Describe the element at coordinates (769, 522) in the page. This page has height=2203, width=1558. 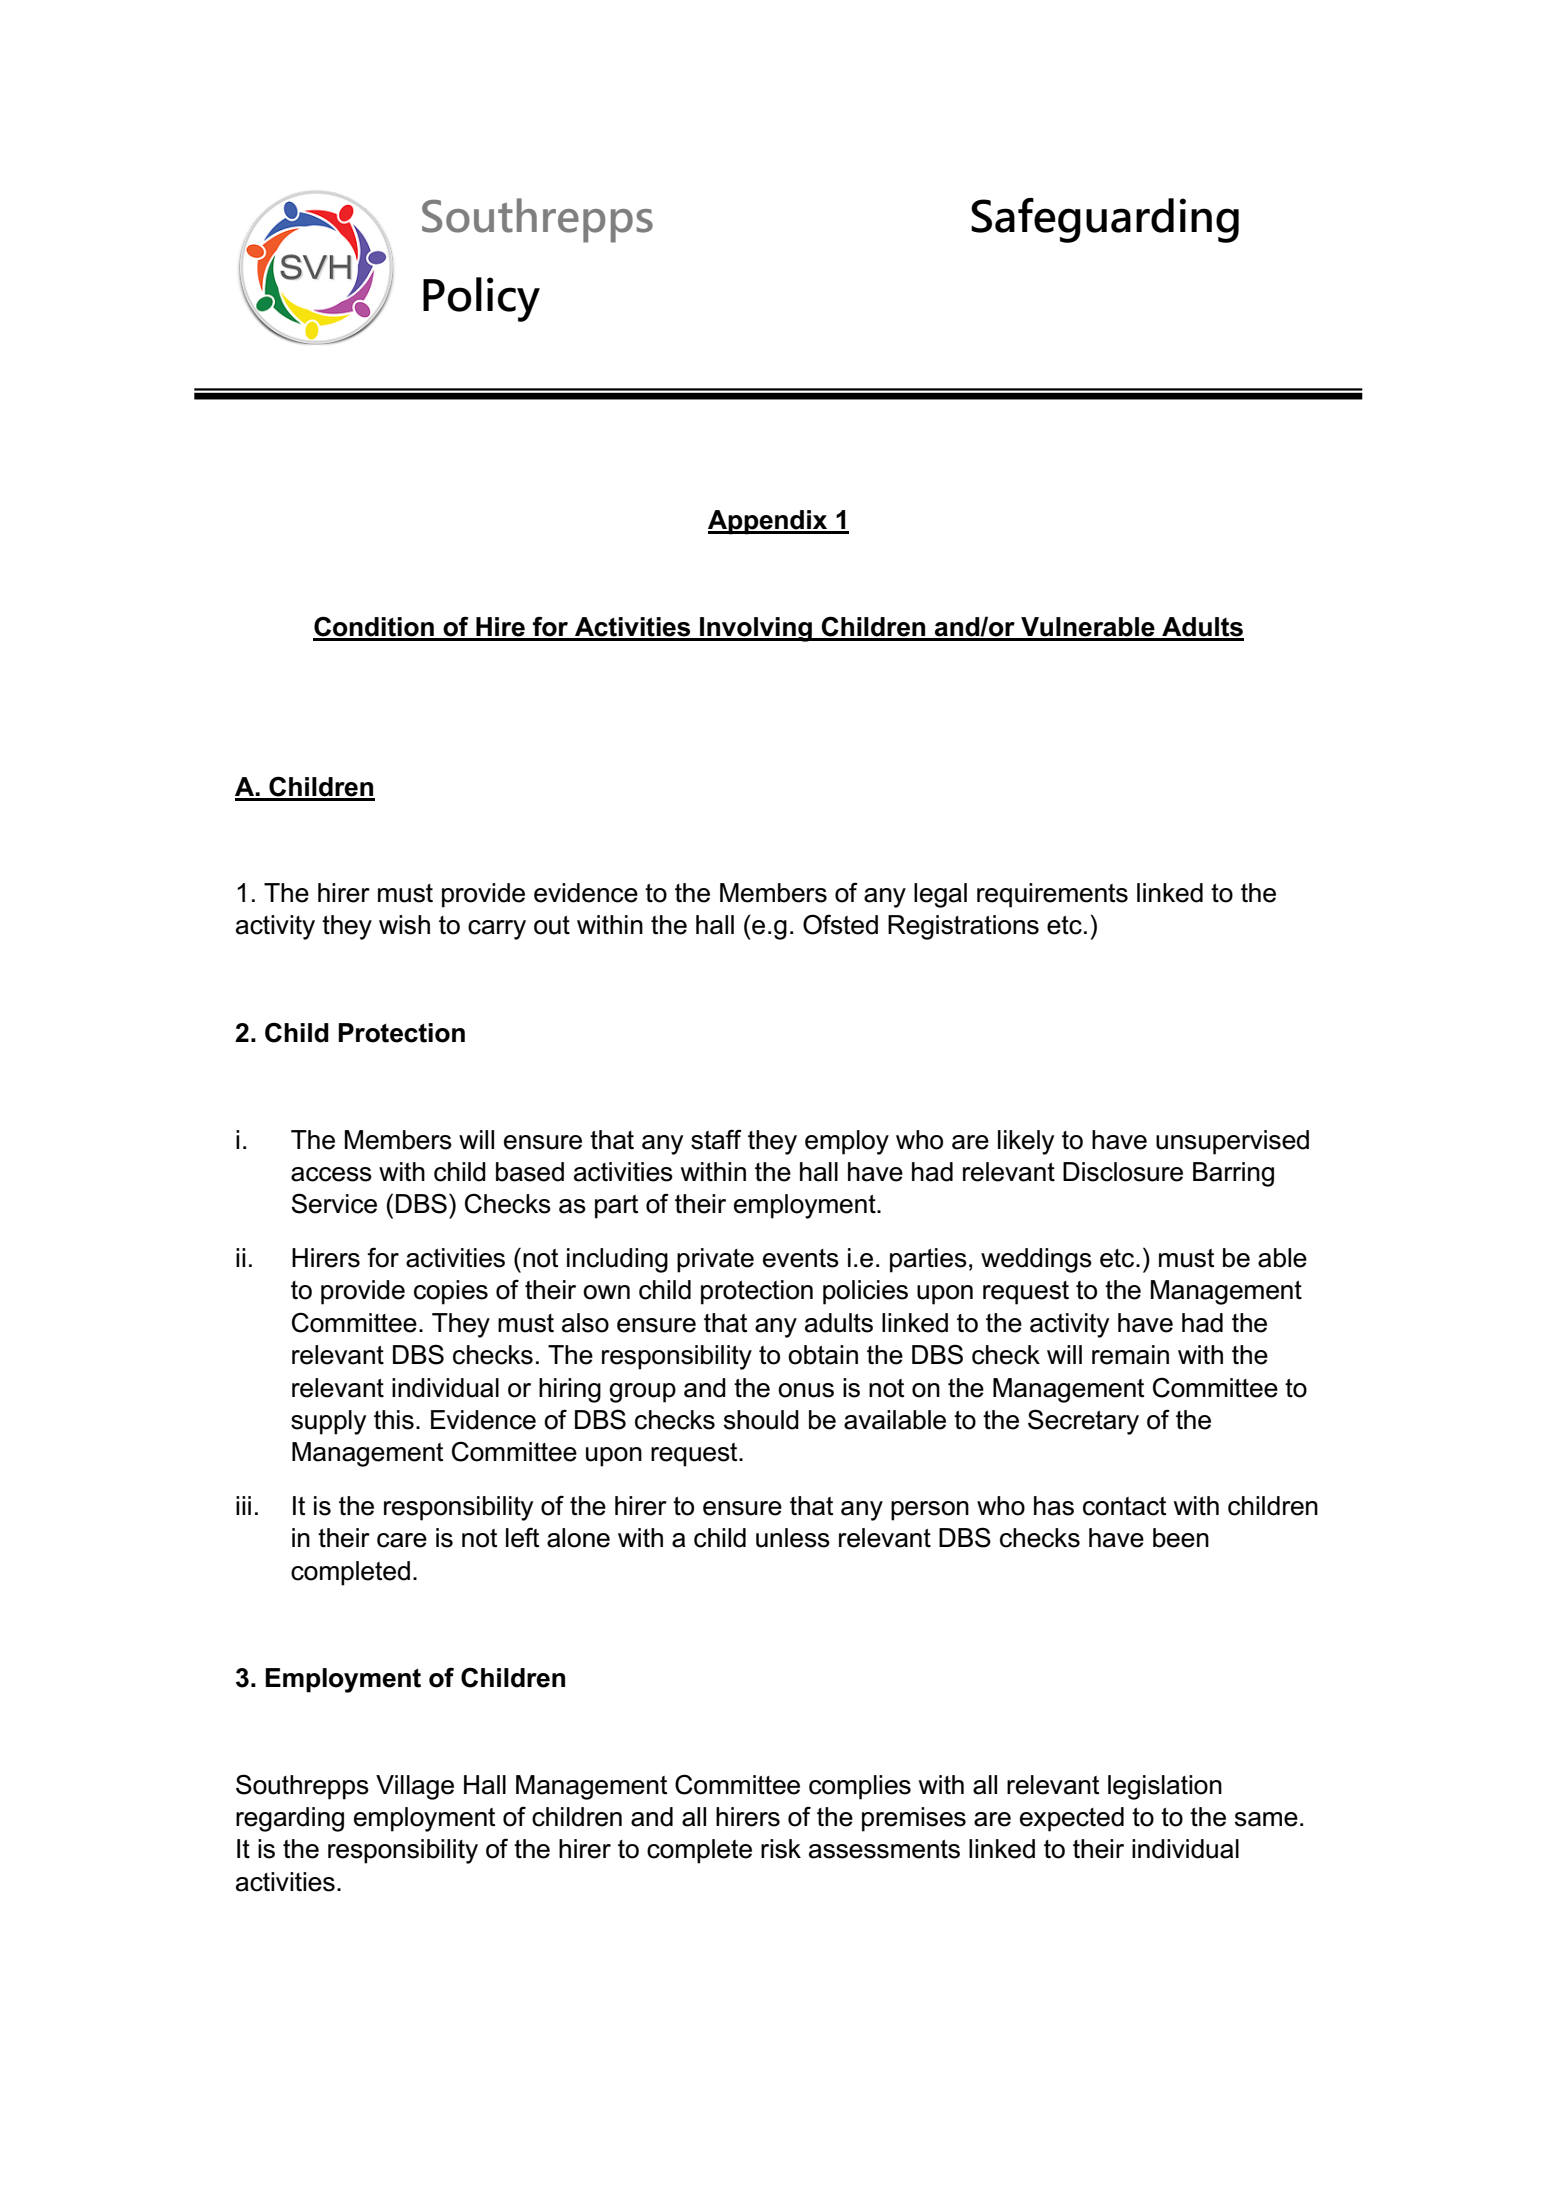
I see `Appendix` at that location.
